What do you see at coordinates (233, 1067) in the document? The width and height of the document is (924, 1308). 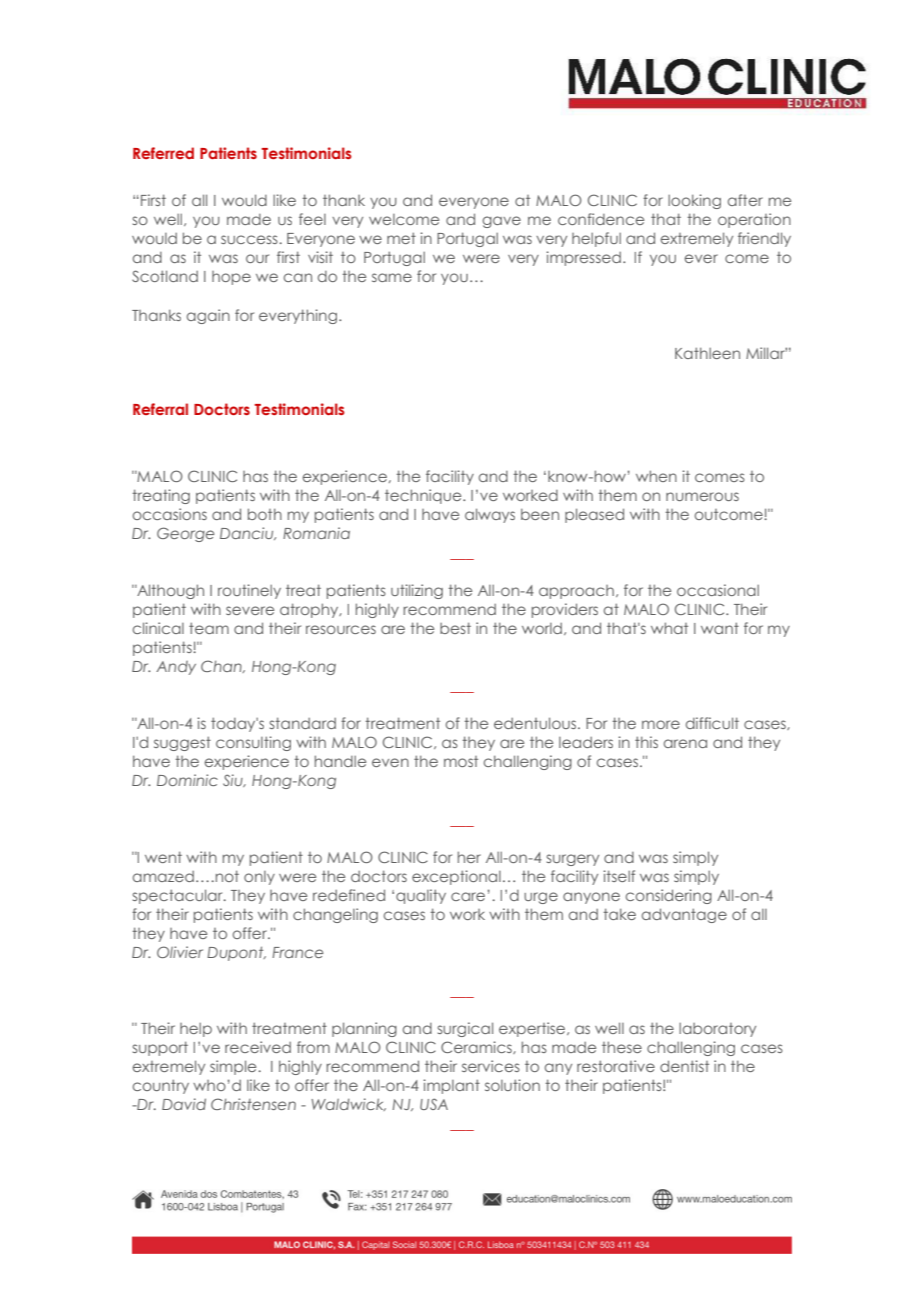 I see `simple` at bounding box center [233, 1067].
